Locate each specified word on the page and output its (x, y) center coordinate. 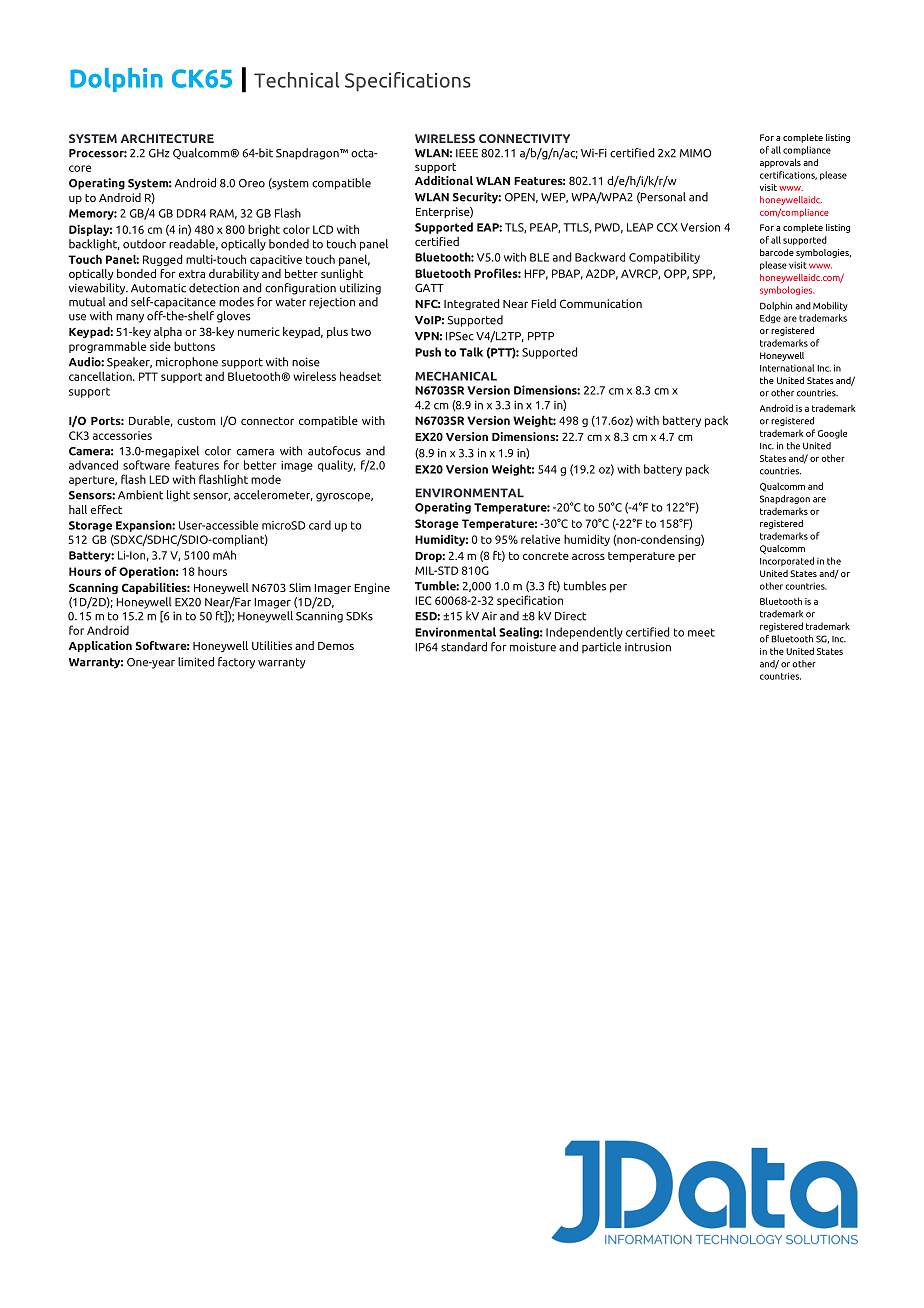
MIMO (695, 153)
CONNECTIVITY (524, 138)
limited (196, 662)
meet (701, 632)
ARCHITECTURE (167, 138)
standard (464, 647)
